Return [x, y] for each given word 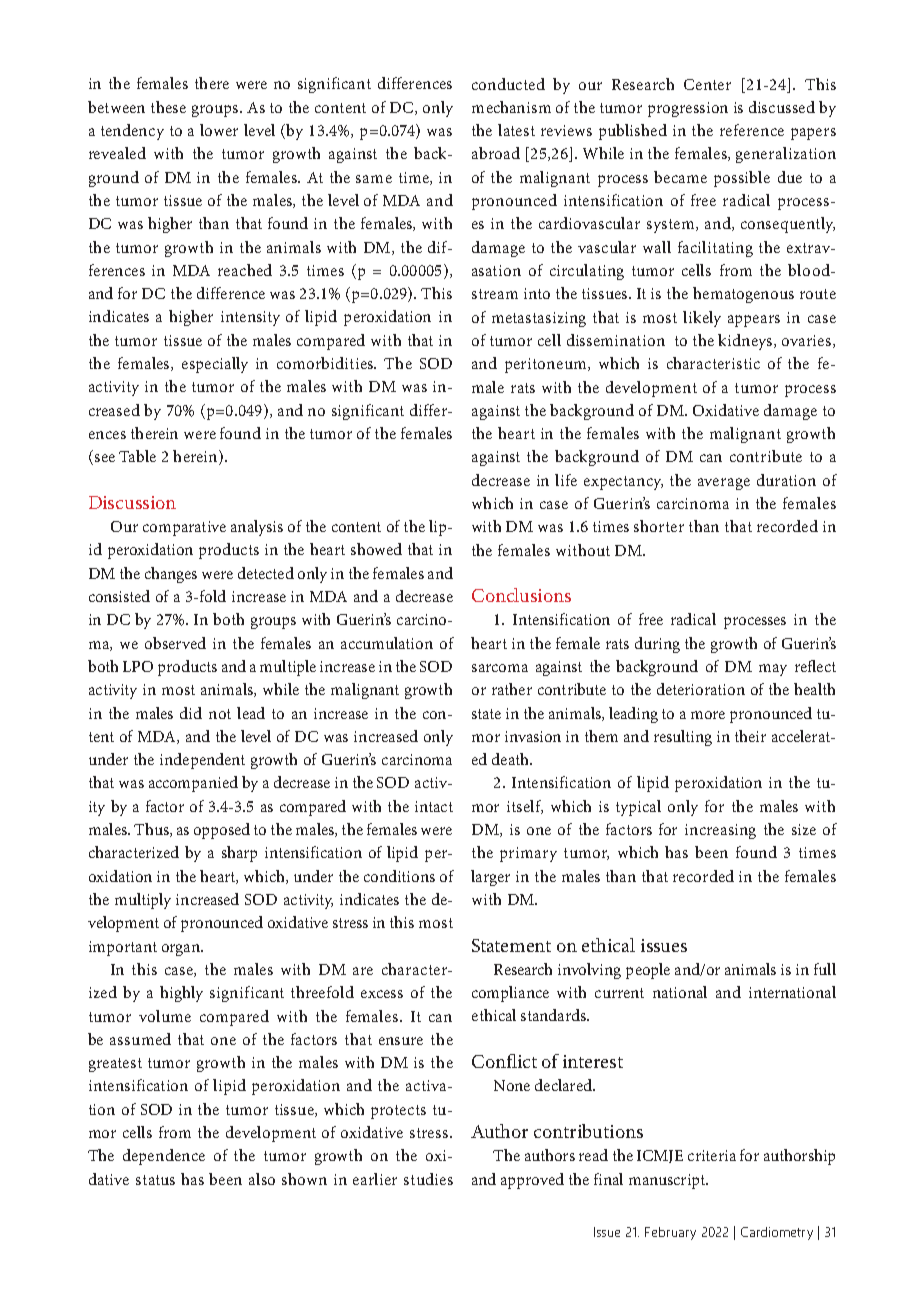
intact [434, 806]
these [168, 107]
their [750, 736]
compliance [510, 994]
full [825, 969]
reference [752, 130]
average [724, 484]
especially [215, 365]
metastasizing [539, 319]
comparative [184, 528]
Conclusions [521, 595]
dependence [164, 1157]
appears [754, 321]
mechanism [511, 107]
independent [202, 761]
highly [181, 994]
